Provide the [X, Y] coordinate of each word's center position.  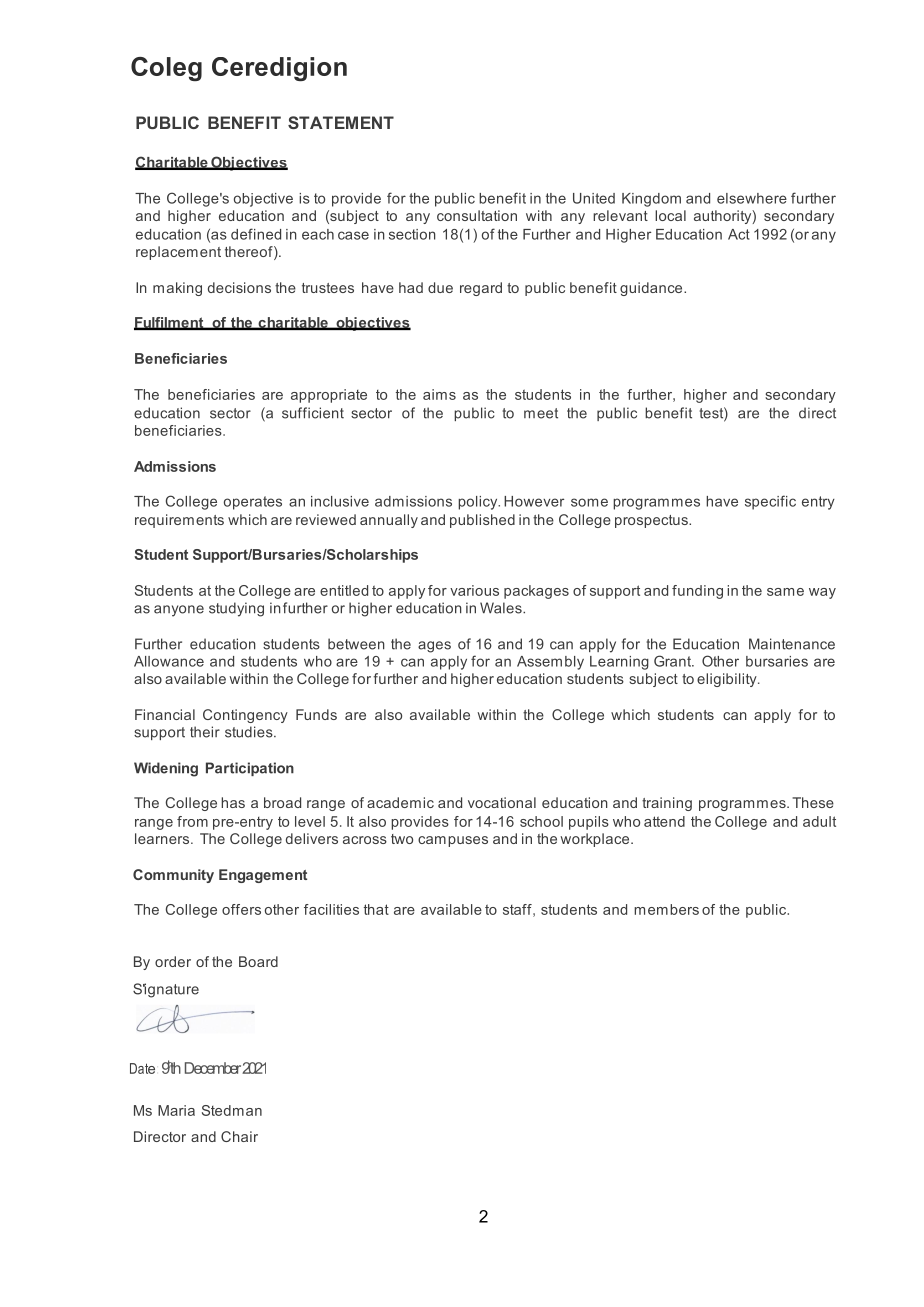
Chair [239, 1136]
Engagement [263, 876]
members [666, 909]
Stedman [232, 1110]
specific [770, 502]
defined [256, 234]
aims [439, 394]
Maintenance [792, 644]
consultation [477, 215]
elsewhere [752, 198]
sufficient [313, 413]
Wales [502, 608]
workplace [596, 840]
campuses [453, 841]
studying [236, 609]
